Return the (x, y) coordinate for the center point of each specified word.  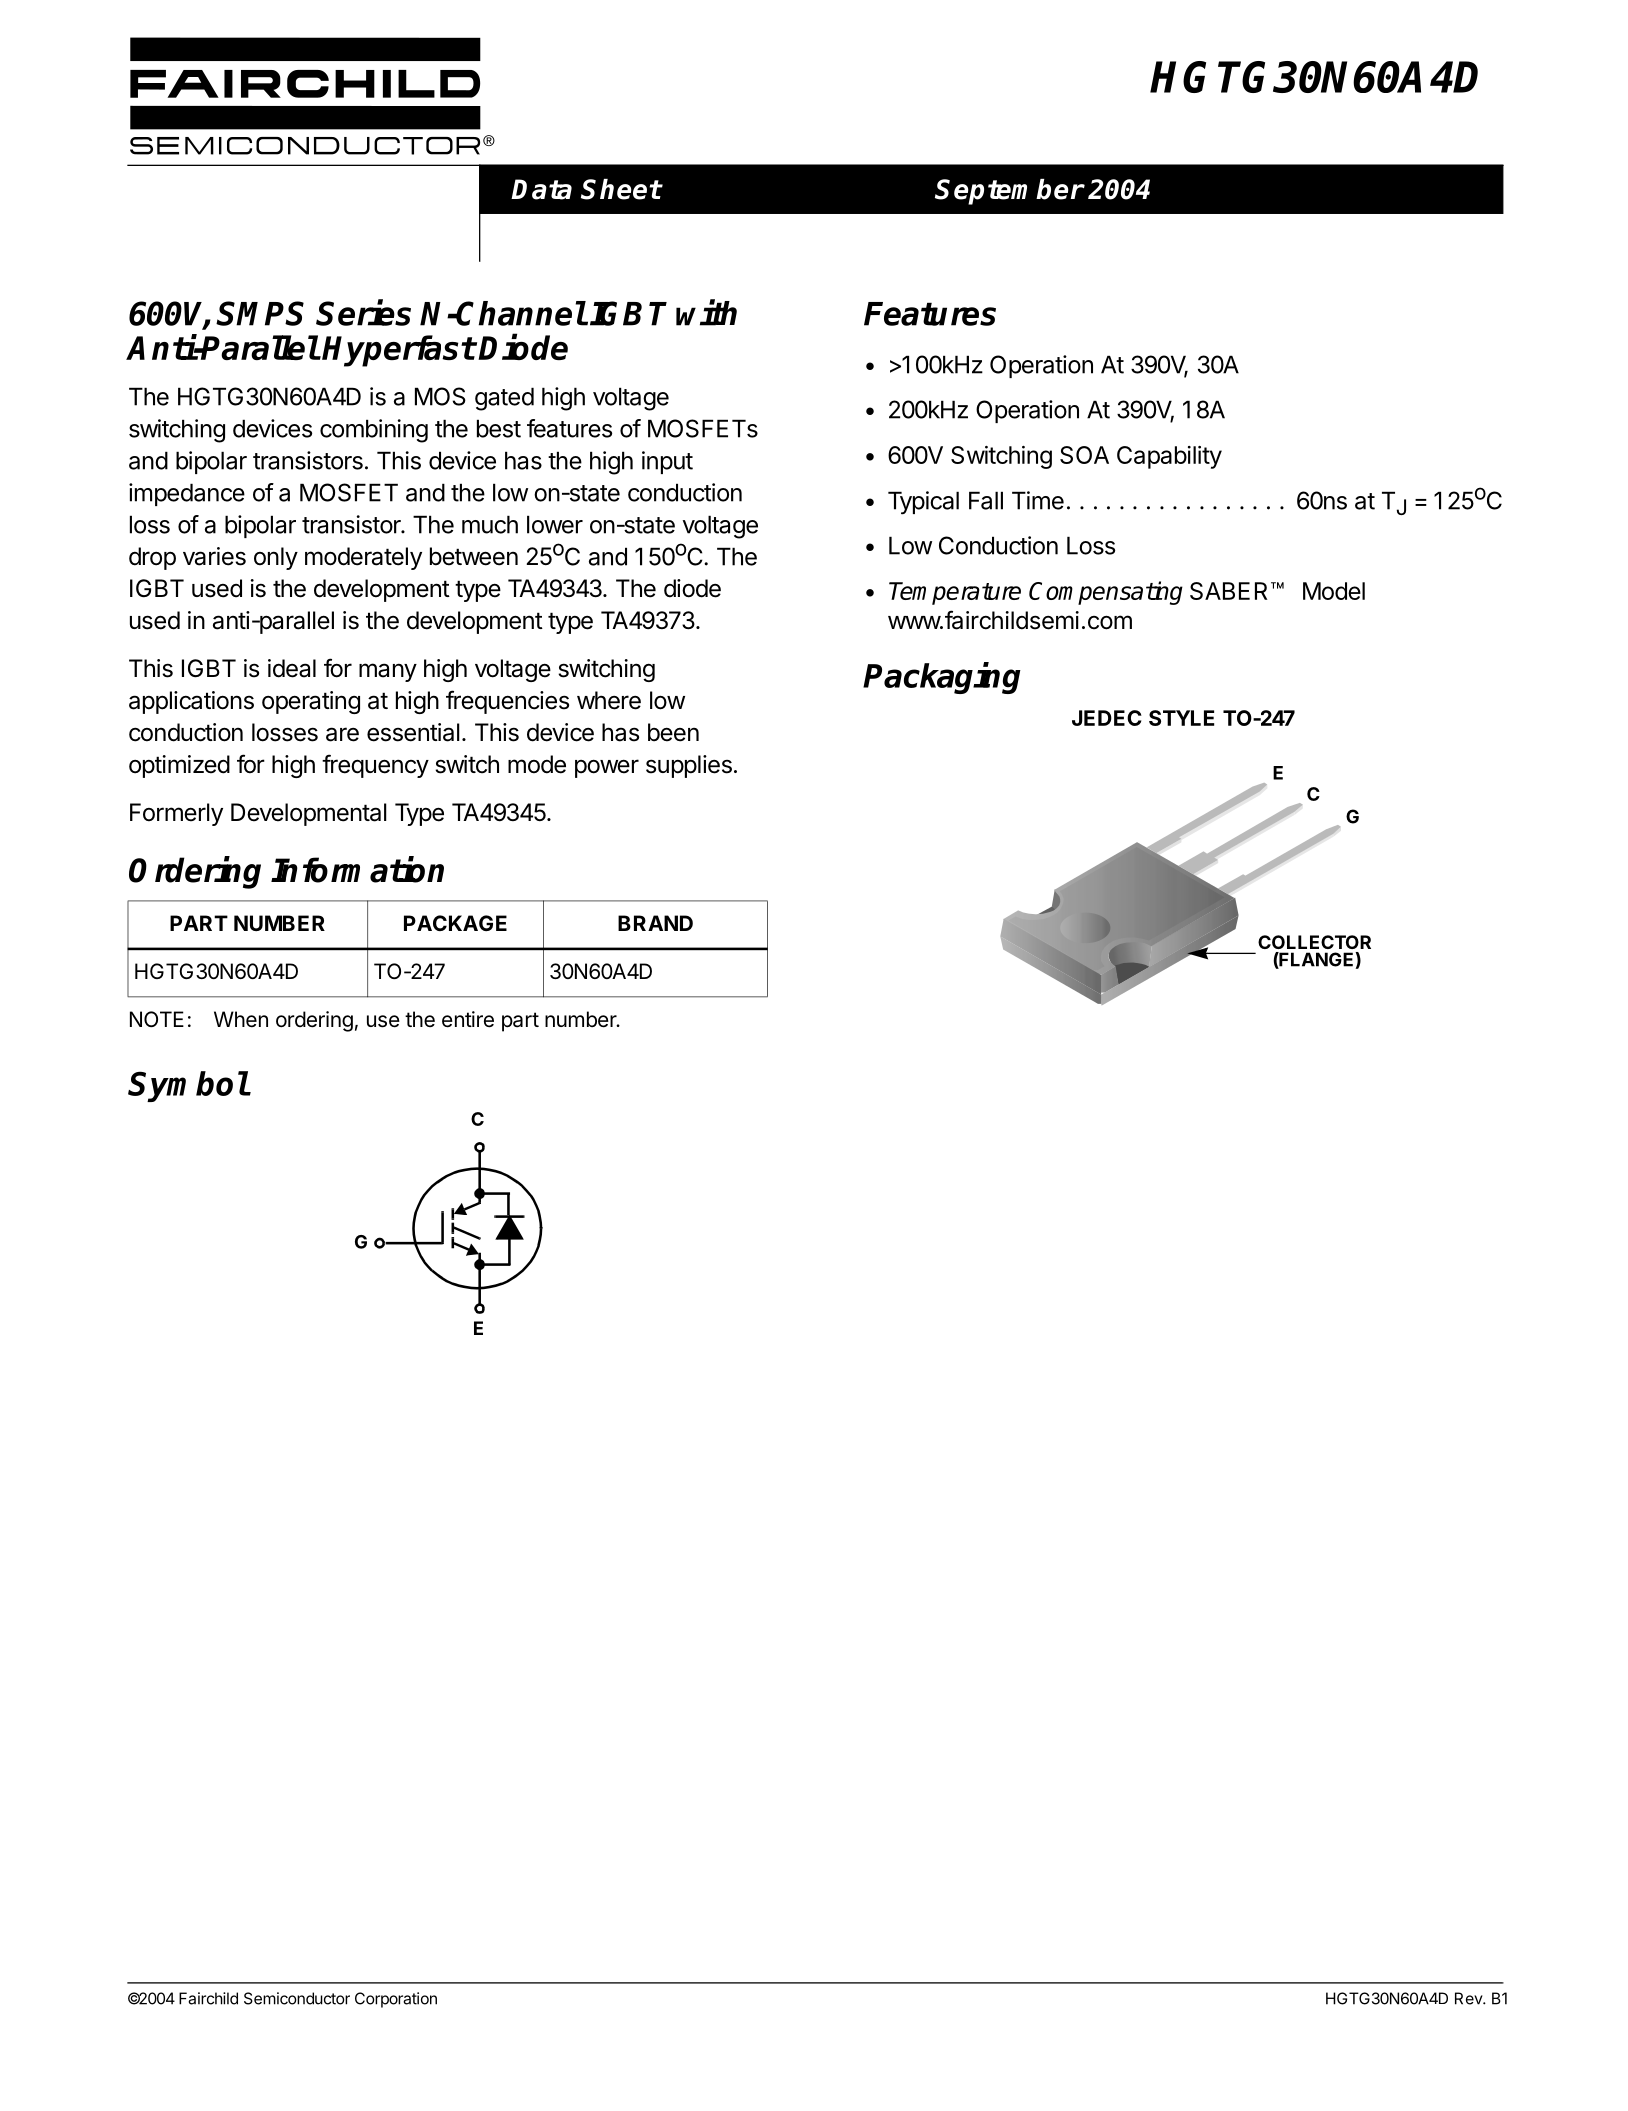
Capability (1169, 457)
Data (541, 189)
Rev (1469, 1998)
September (1009, 192)
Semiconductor (297, 1998)
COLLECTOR (1314, 942)
